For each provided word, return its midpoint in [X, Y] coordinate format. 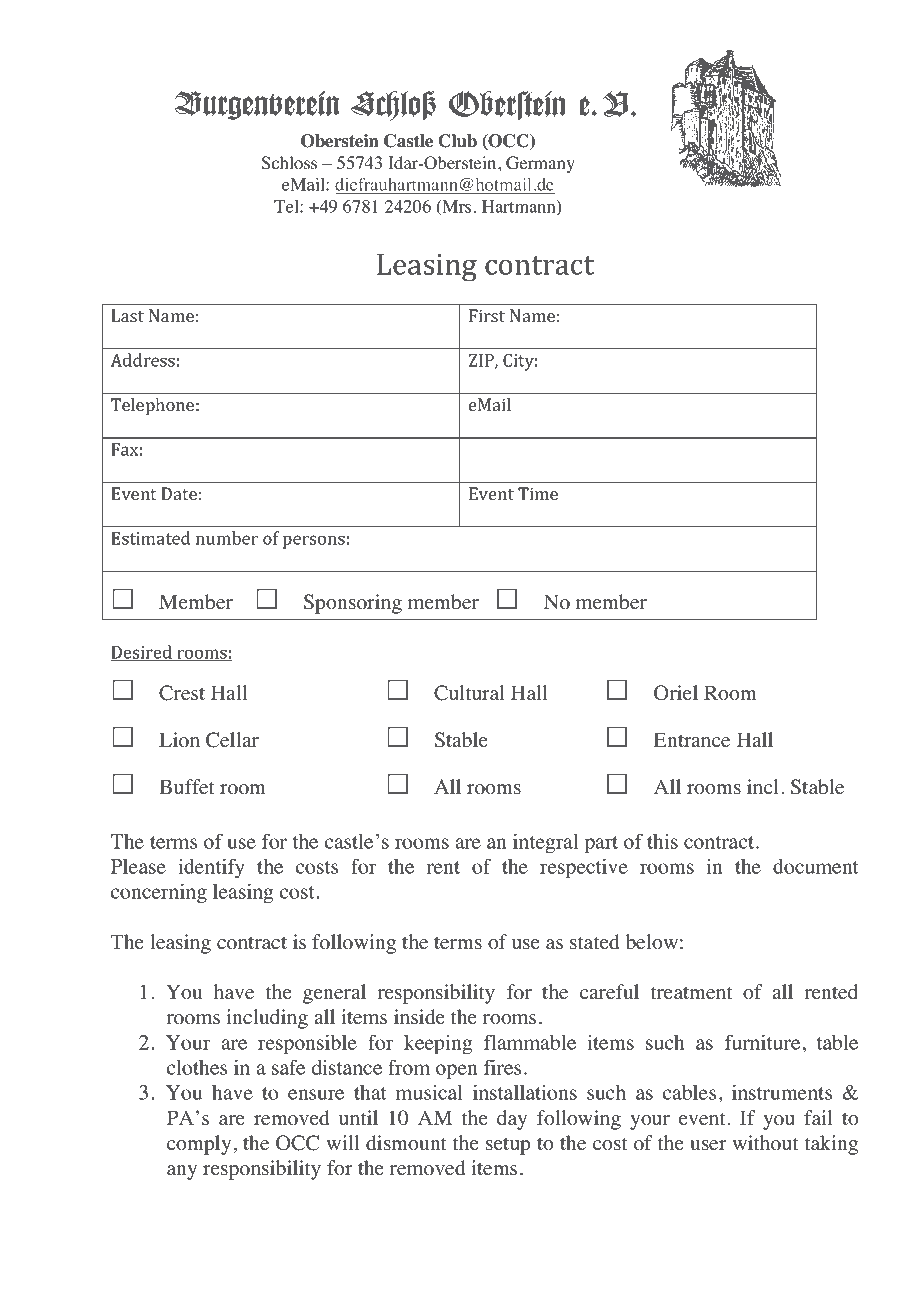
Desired [142, 653]
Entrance [692, 740]
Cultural [469, 693]
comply [199, 1145]
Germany [540, 164]
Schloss [289, 163]
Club [457, 141]
